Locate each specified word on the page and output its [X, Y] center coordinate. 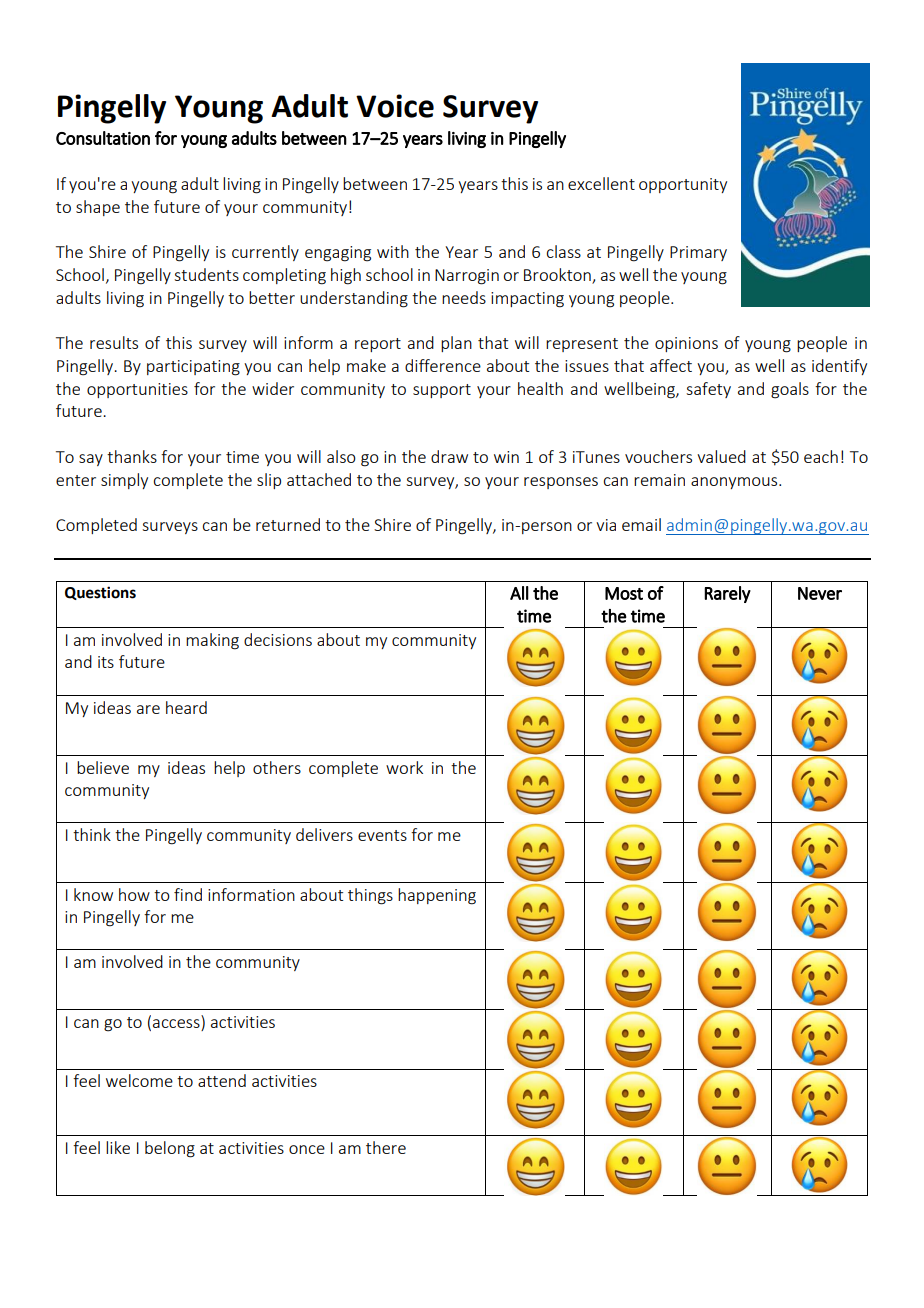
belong [170, 1149]
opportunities [137, 390]
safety [708, 390]
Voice [395, 106]
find [188, 894]
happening [437, 896]
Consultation [103, 138]
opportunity [683, 185]
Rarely [727, 594]
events [382, 835]
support [442, 391]
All [519, 593]
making [212, 641]
